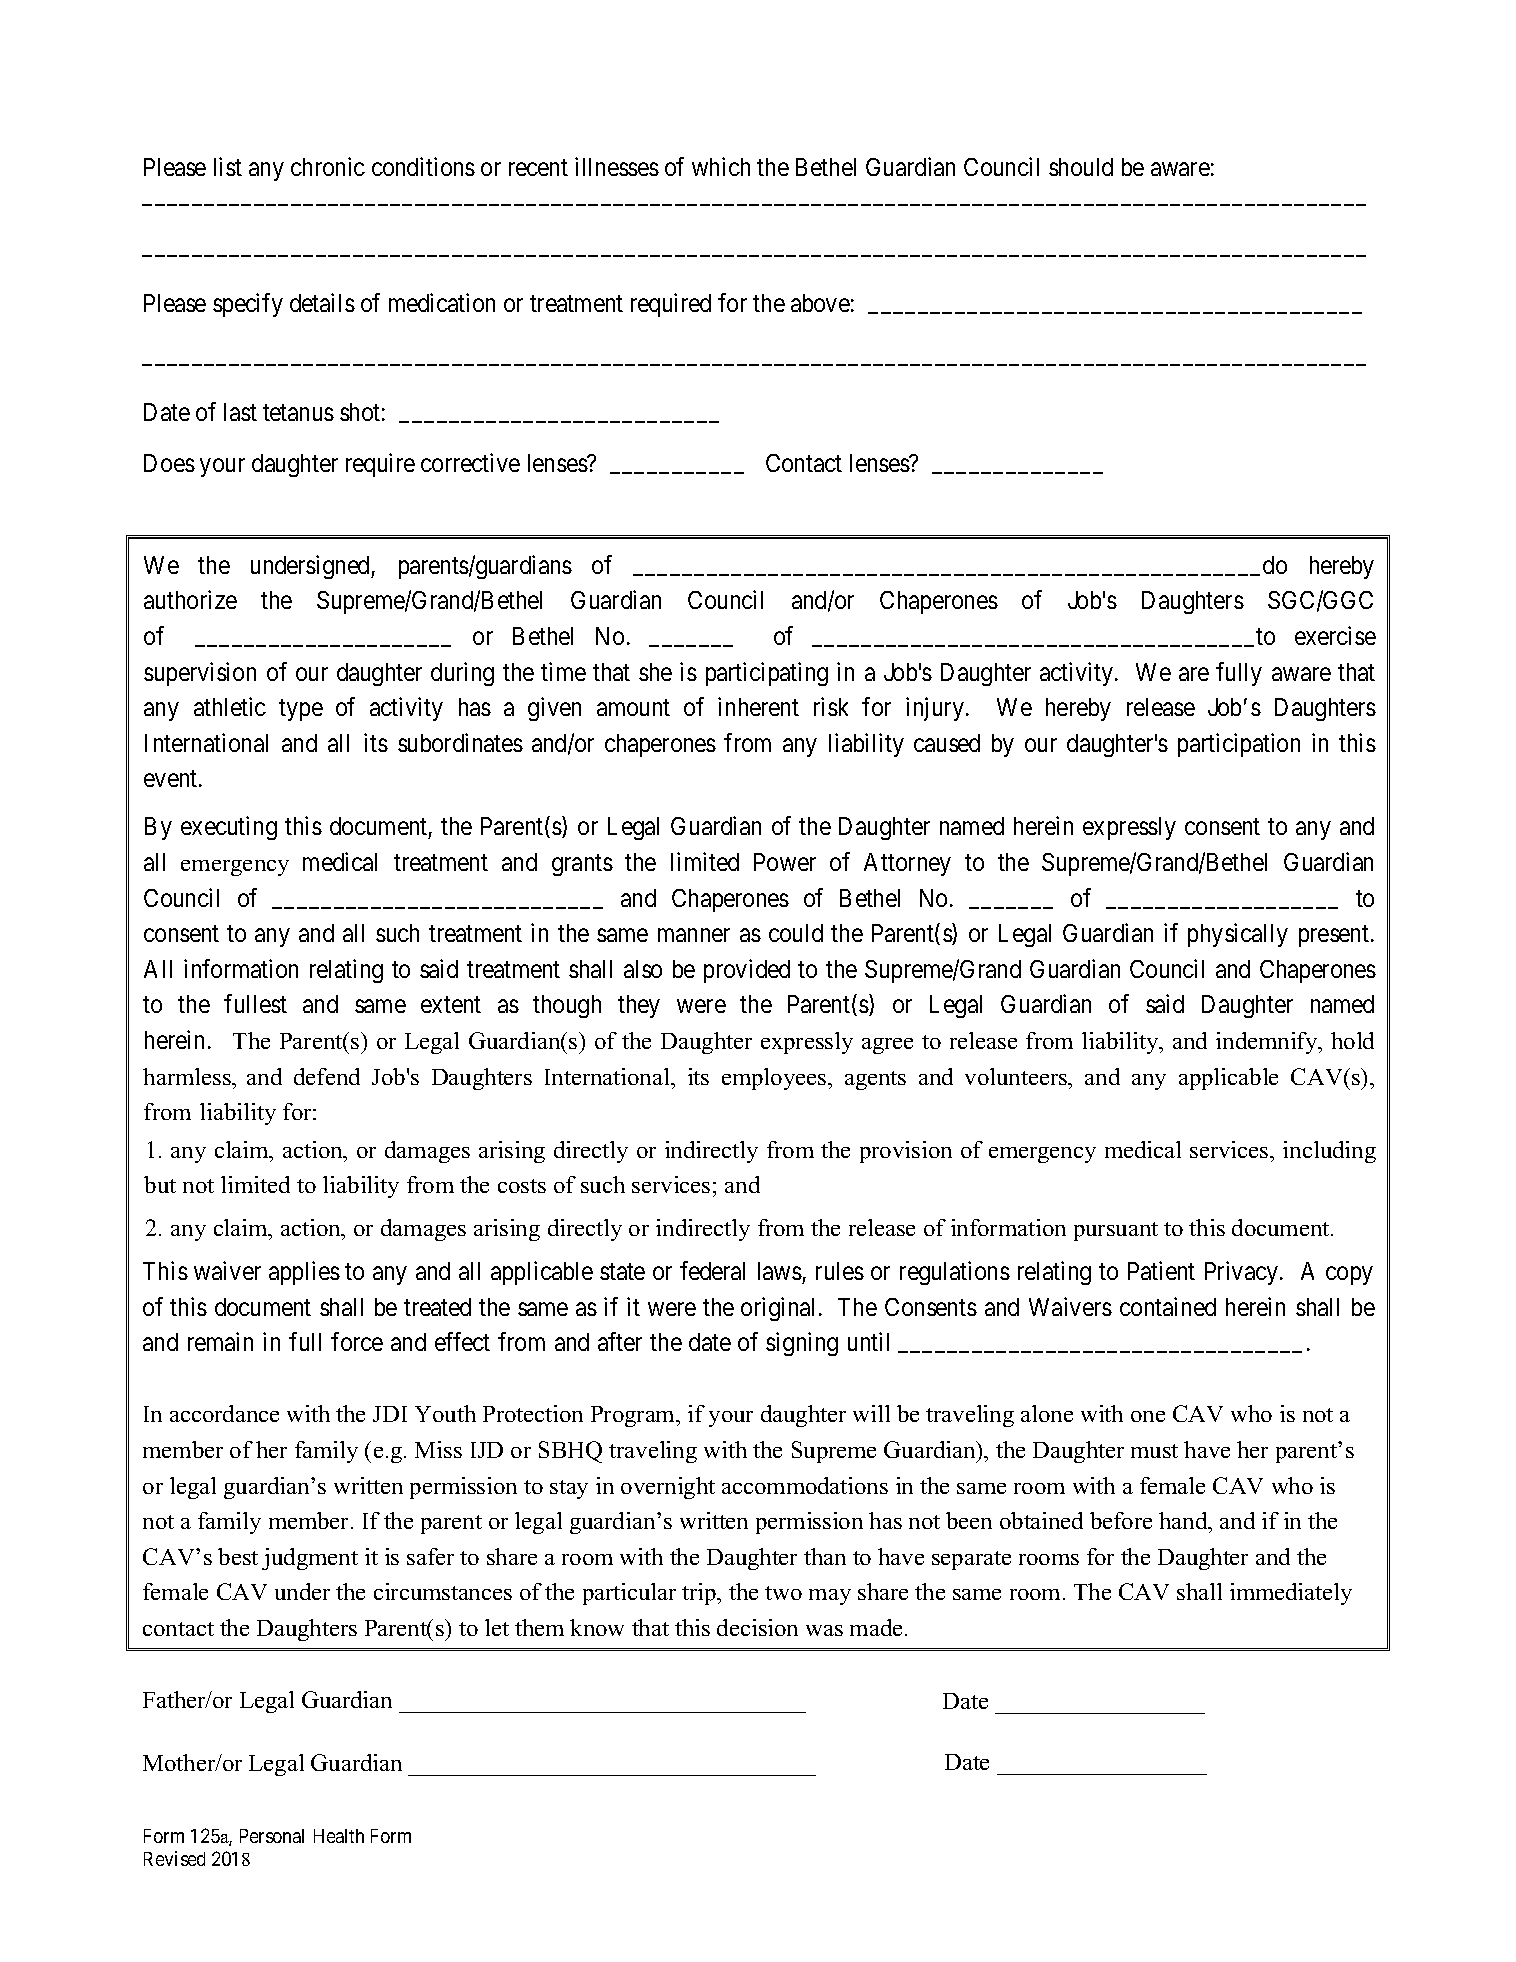  I want to click on Personal, so click(272, 1836).
